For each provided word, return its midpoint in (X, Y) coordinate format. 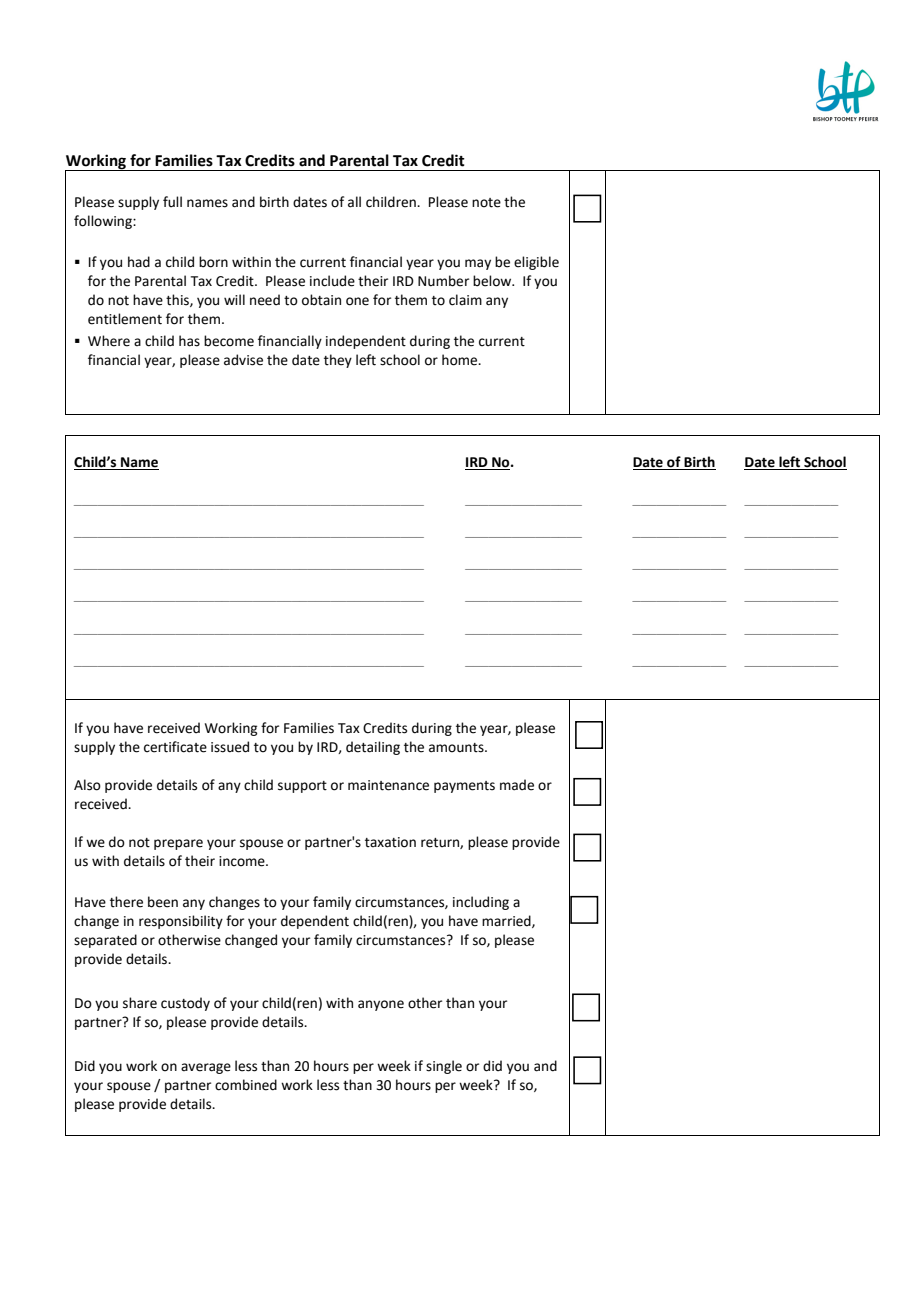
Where (109, 341)
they (338, 361)
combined (246, 1085)
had (139, 262)
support (302, 787)
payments (464, 787)
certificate (175, 747)
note (486, 203)
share (140, 1003)
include (332, 281)
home (461, 360)
